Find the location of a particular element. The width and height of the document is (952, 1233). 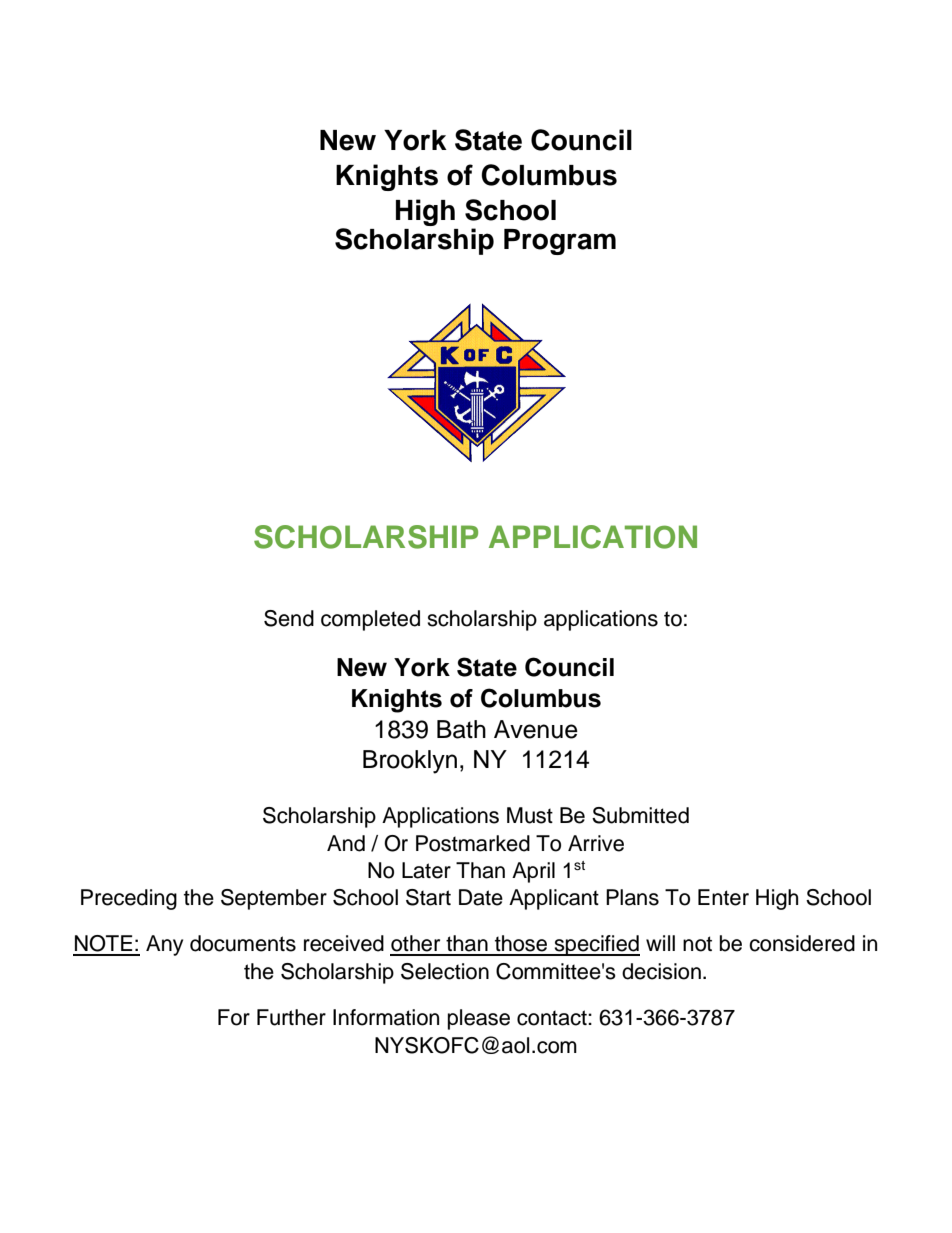

Must is located at coordinates (530, 815).
